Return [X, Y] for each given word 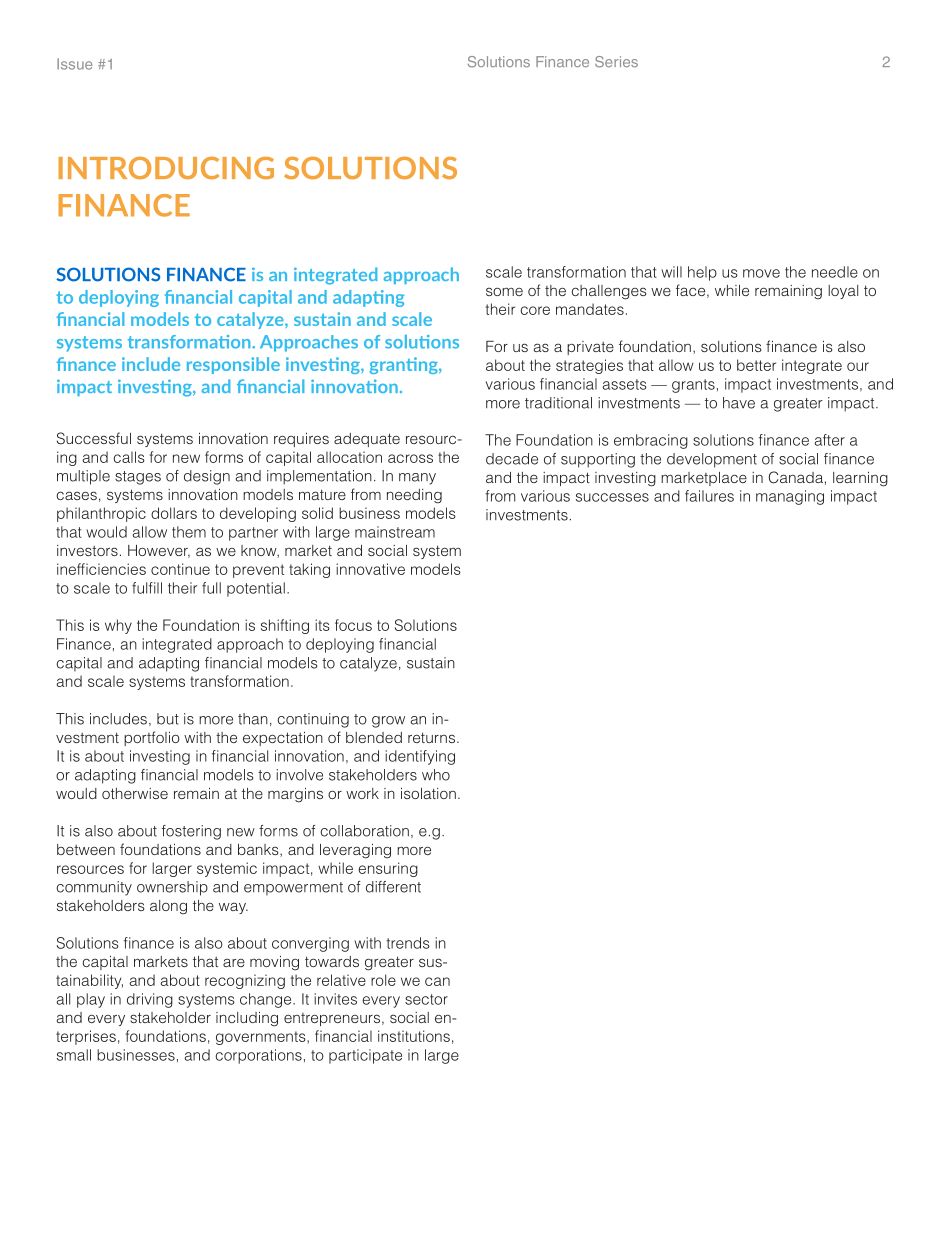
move [761, 273]
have [739, 403]
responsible [233, 365]
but [168, 719]
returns [431, 737]
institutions [414, 1036]
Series [616, 62]
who [436, 775]
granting [405, 365]
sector [426, 999]
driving [150, 1000]
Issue [74, 64]
